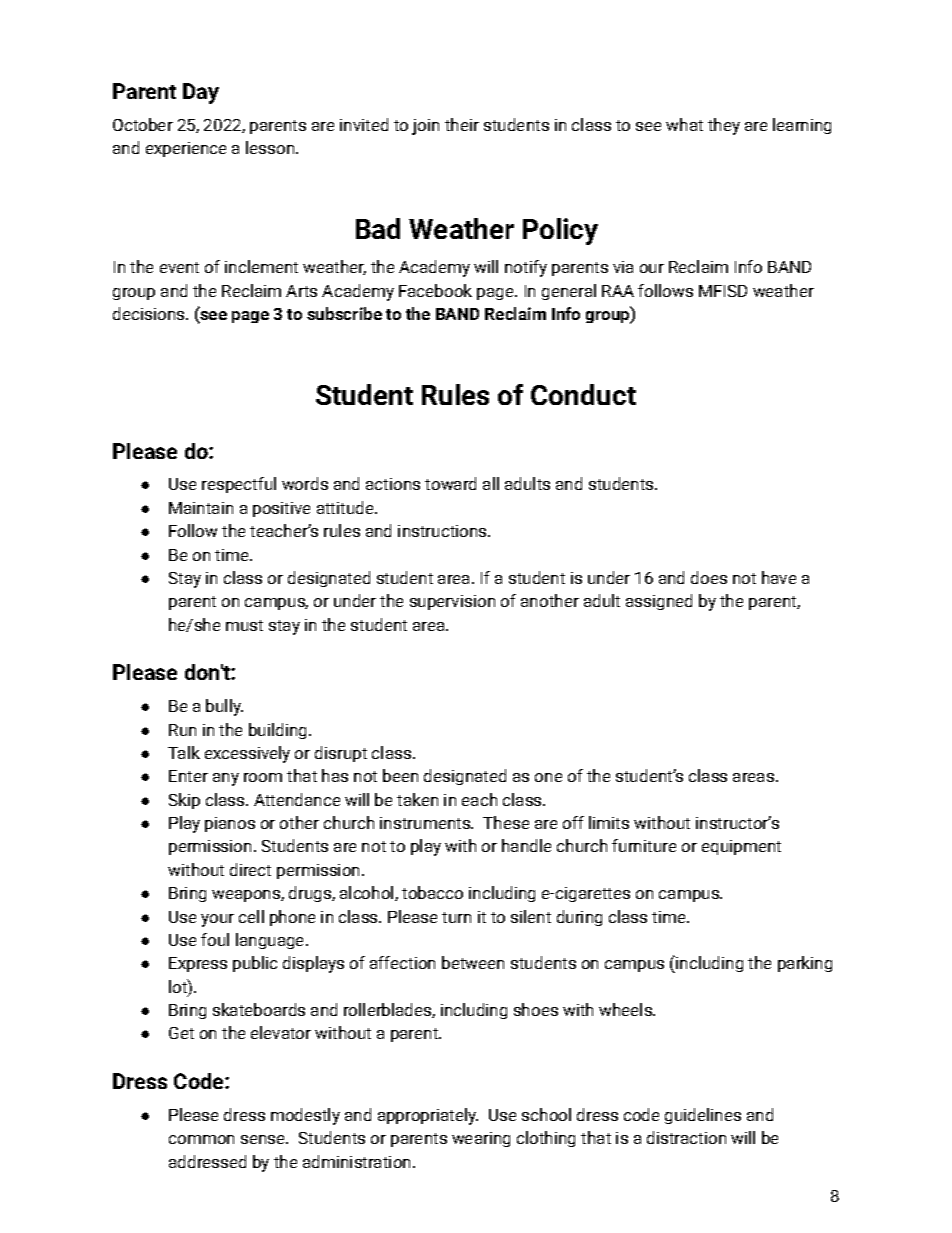 The height and width of the screenshot is (1233, 952). Describe the element at coordinates (201, 1139) in the screenshot. I see `common` at that location.
